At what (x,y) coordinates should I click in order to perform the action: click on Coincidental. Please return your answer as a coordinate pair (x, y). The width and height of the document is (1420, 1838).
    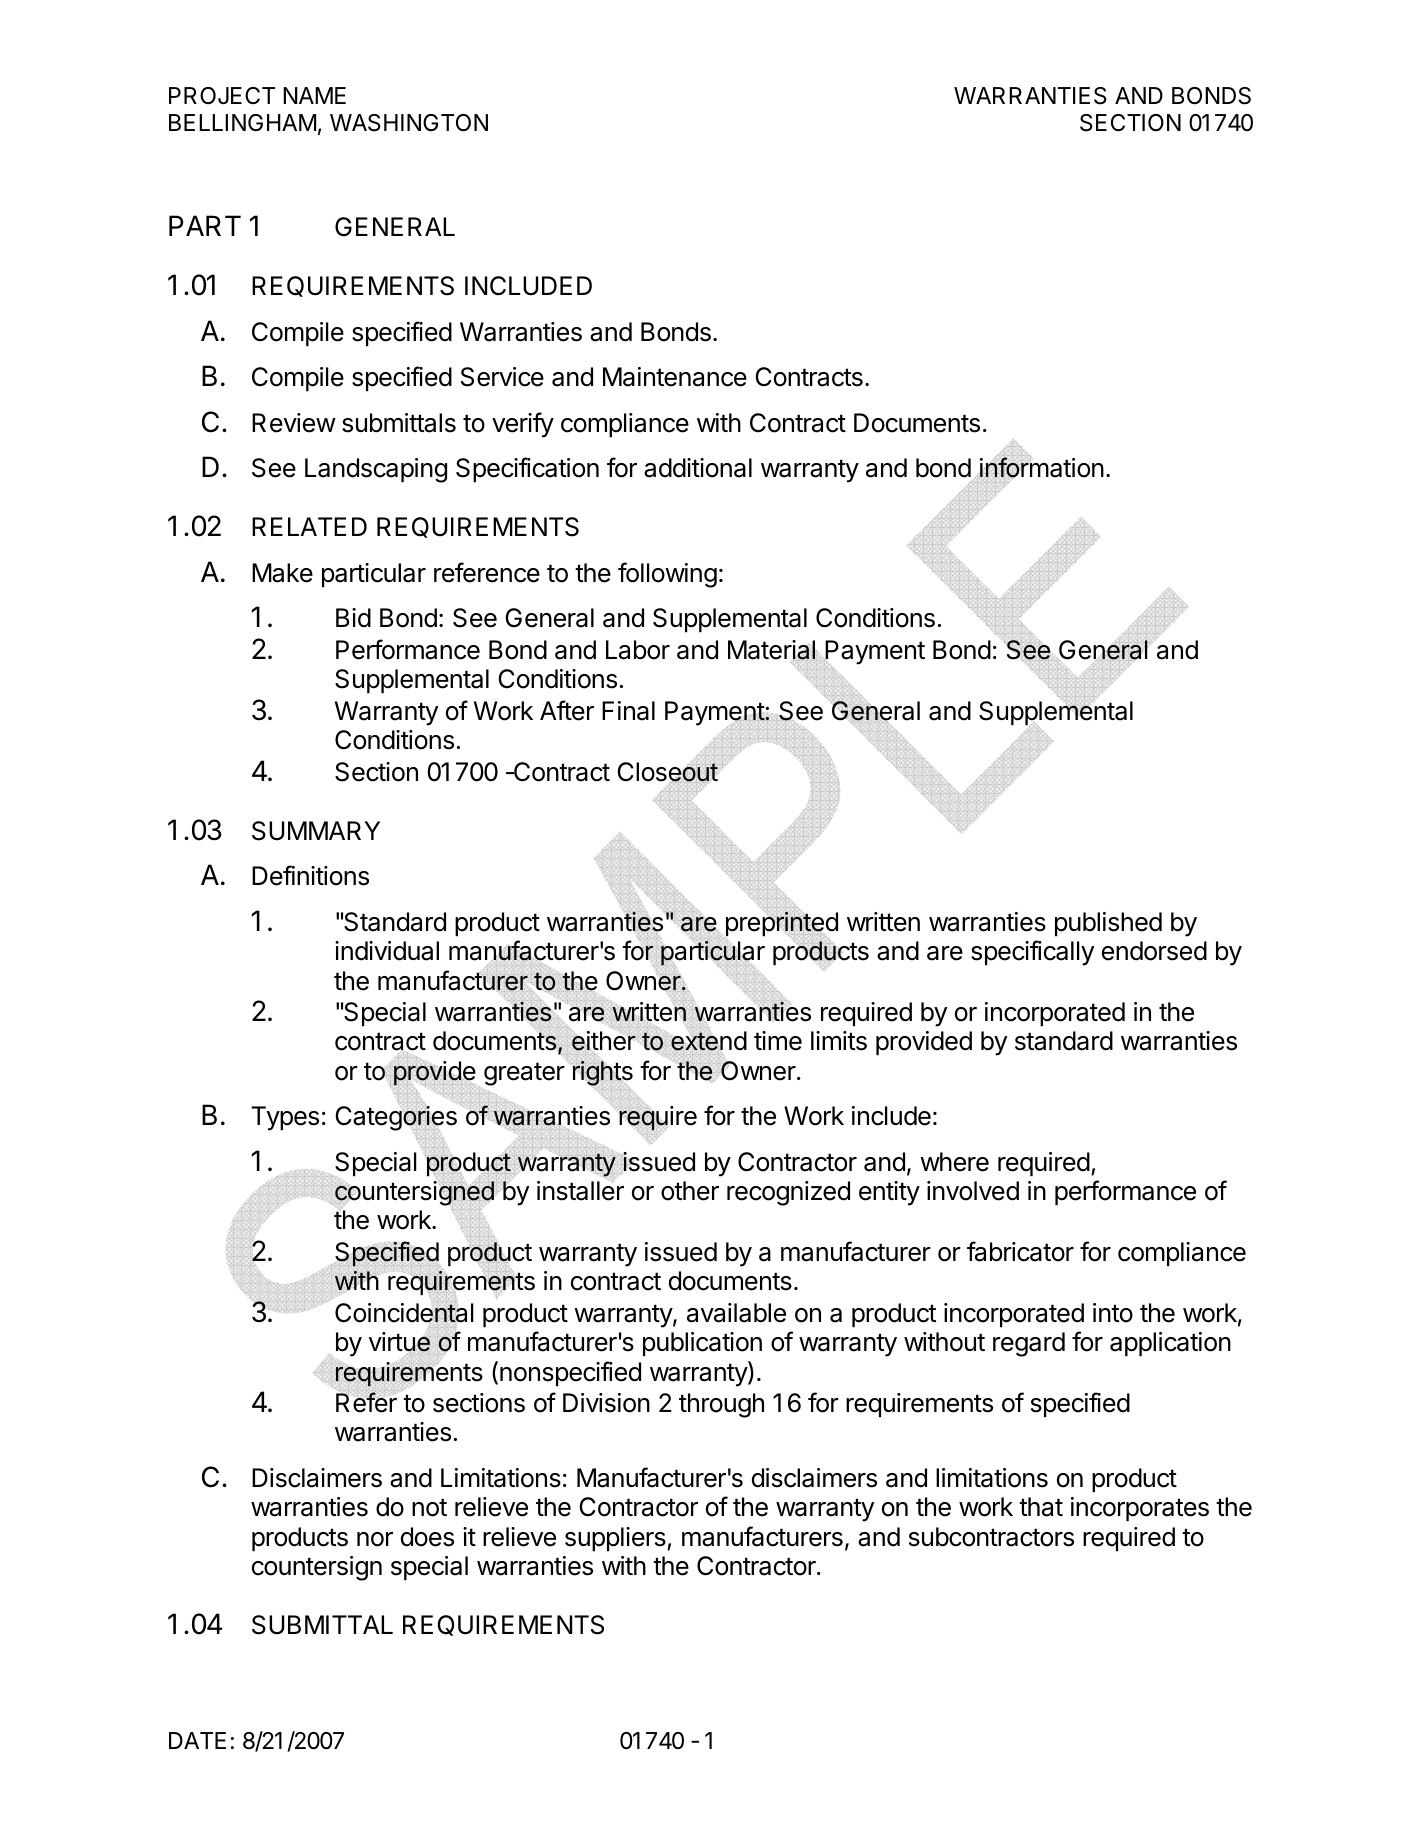
    Looking at the image, I should click on (404, 1312).
